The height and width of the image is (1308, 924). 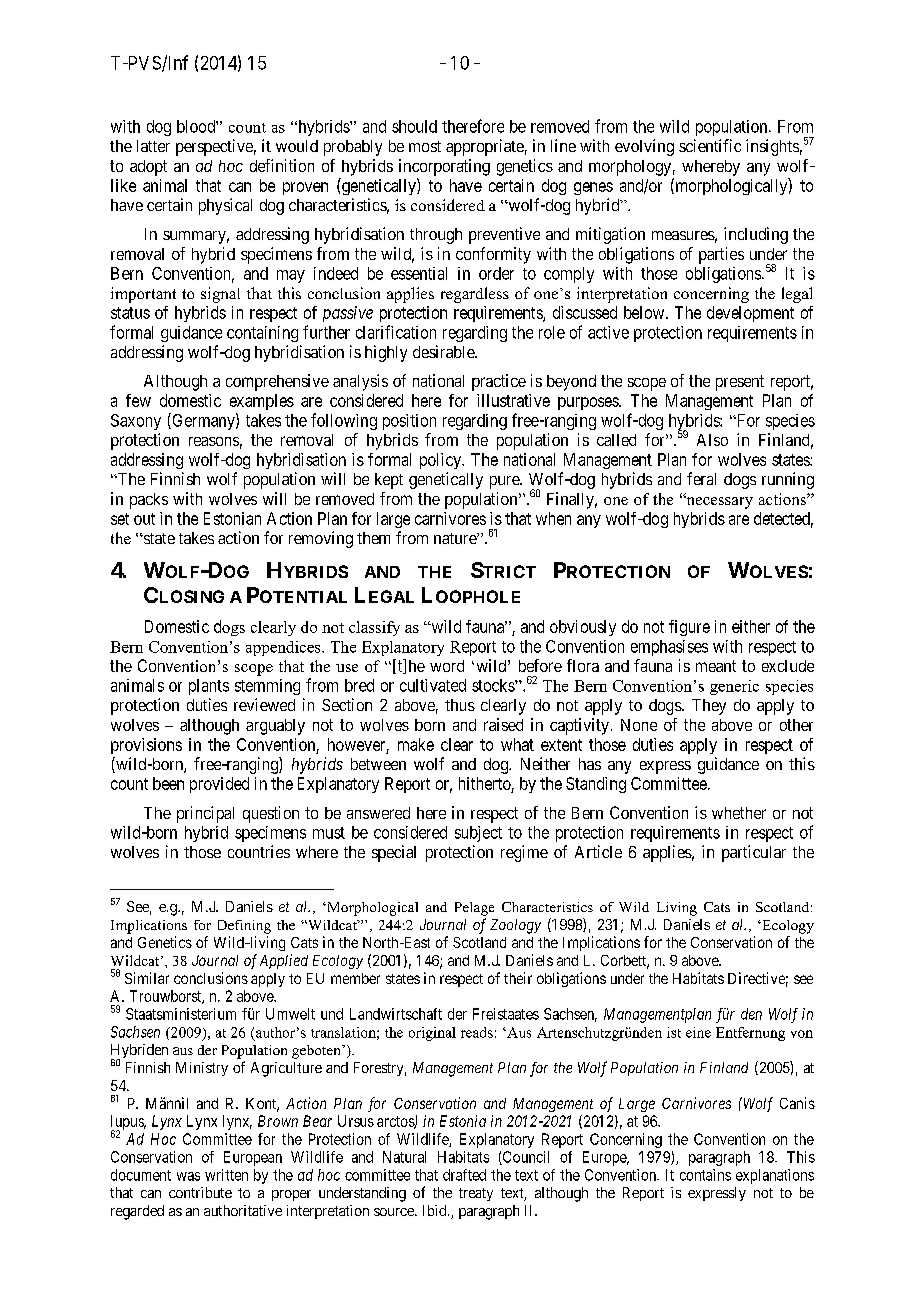 What do you see at coordinates (705, 1175) in the image?
I see `contains` at bounding box center [705, 1175].
